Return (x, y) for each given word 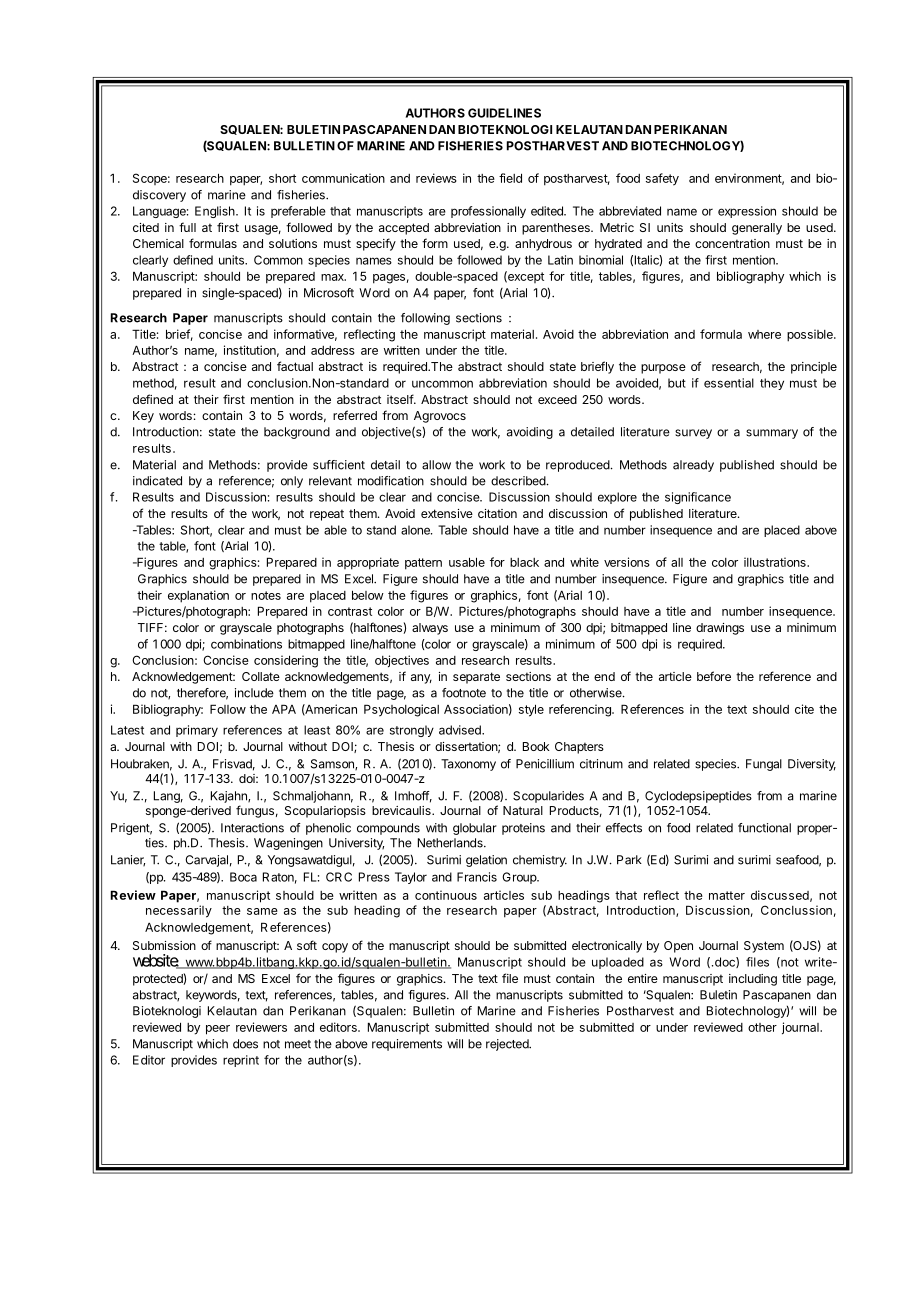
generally (757, 229)
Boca (243, 877)
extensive (447, 513)
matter (727, 895)
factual (295, 366)
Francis (477, 877)
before (714, 676)
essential (729, 383)
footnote (464, 693)
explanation (198, 596)
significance (698, 498)
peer (218, 1030)
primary (197, 731)
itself (401, 399)
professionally (488, 212)
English (216, 212)
